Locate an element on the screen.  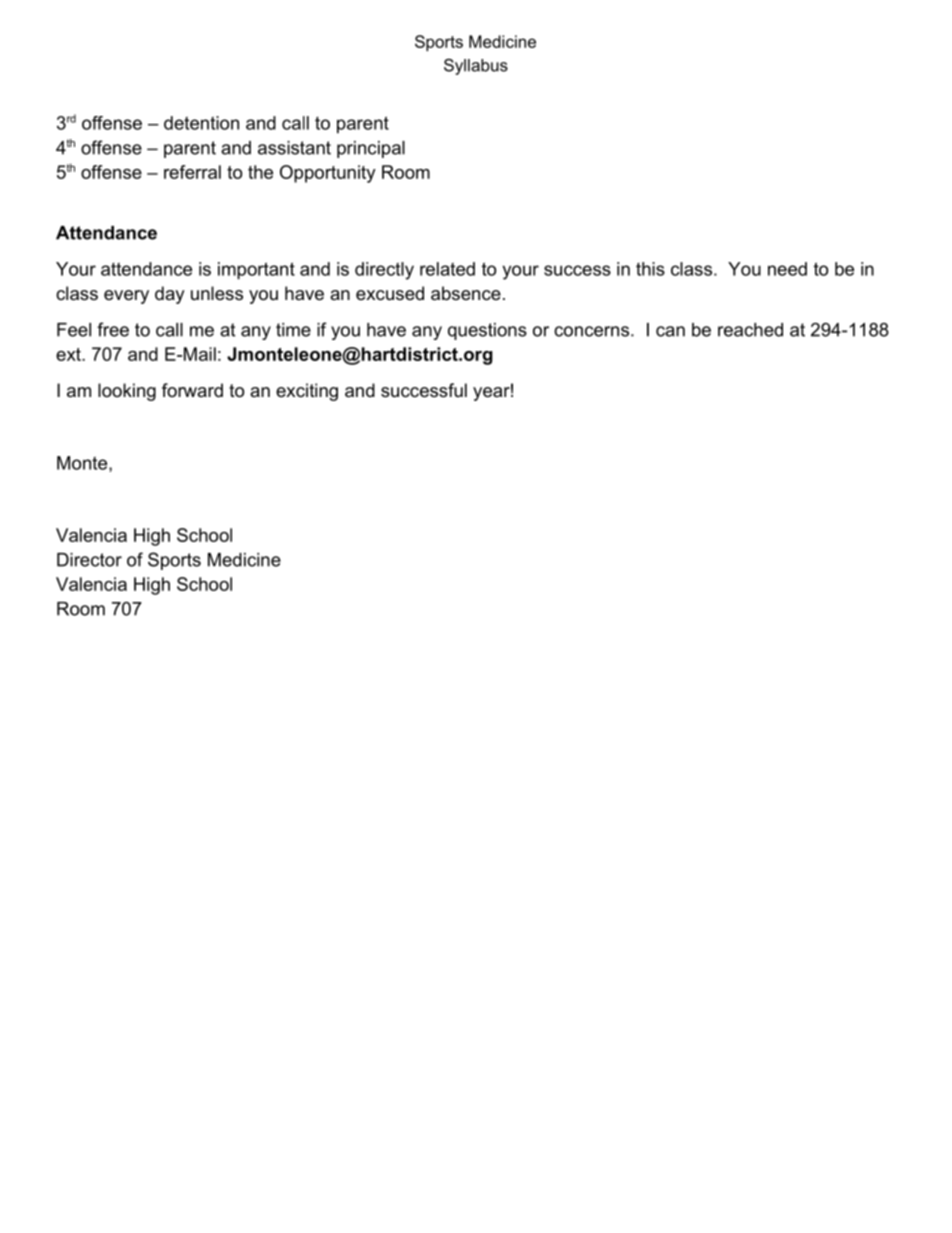
Director is located at coordinates (89, 560).
